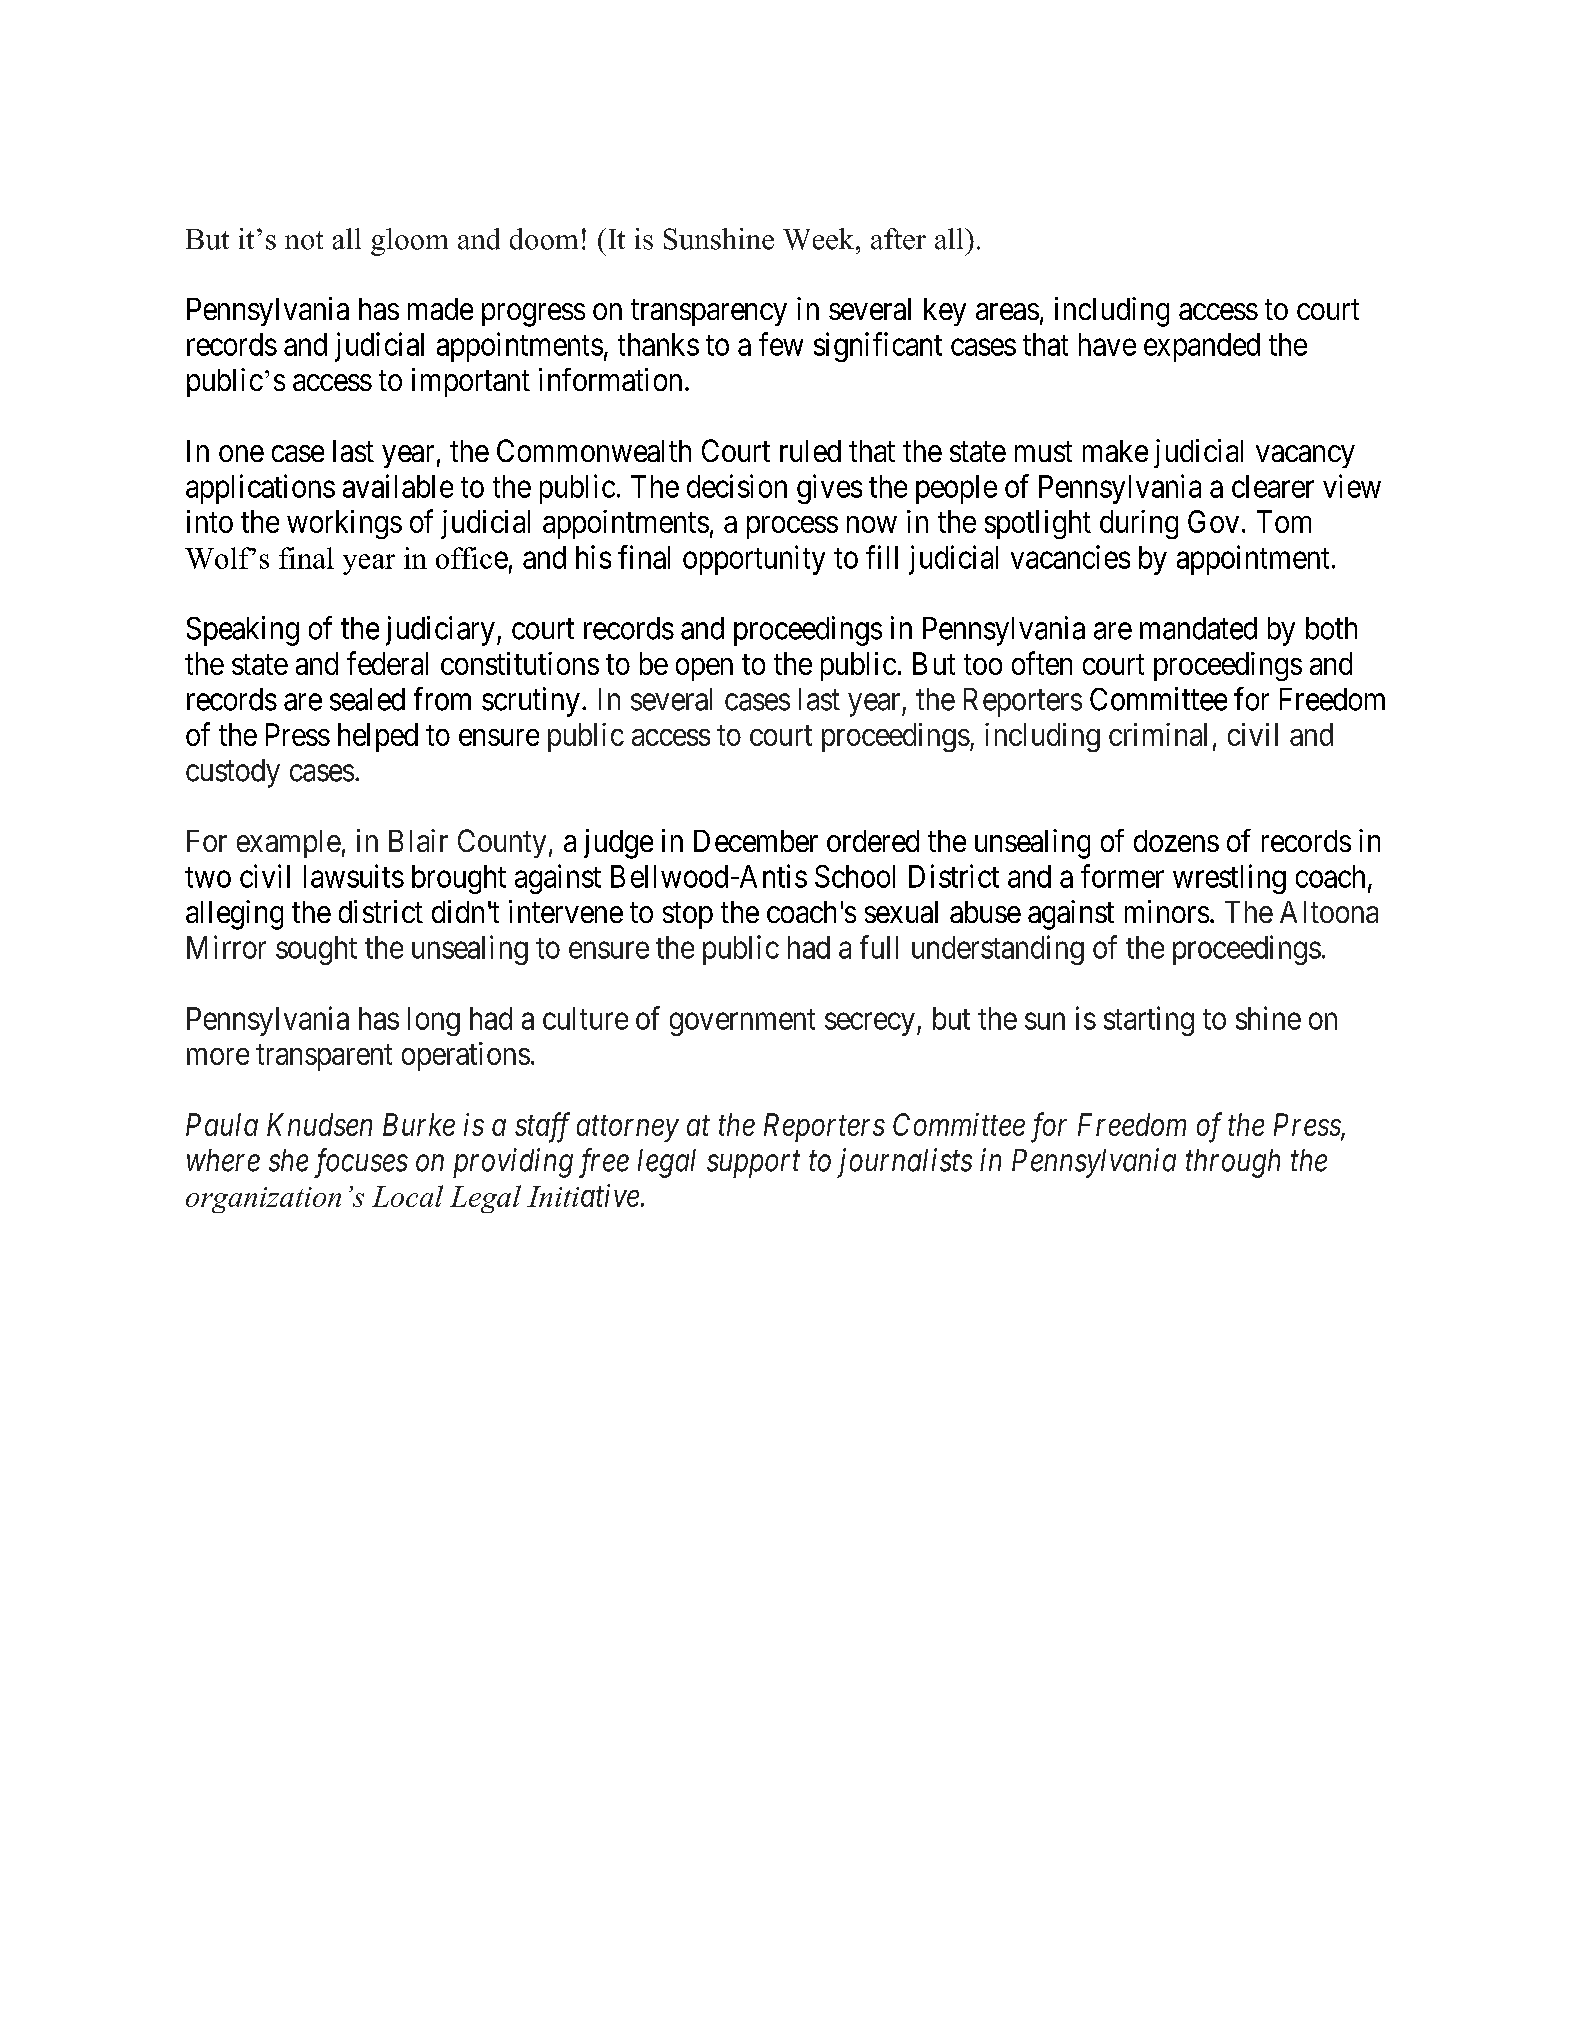 Image resolution: width=1572 pixels, height=2035 pixels. What do you see at coordinates (820, 239) in the screenshot?
I see `Week` at bounding box center [820, 239].
